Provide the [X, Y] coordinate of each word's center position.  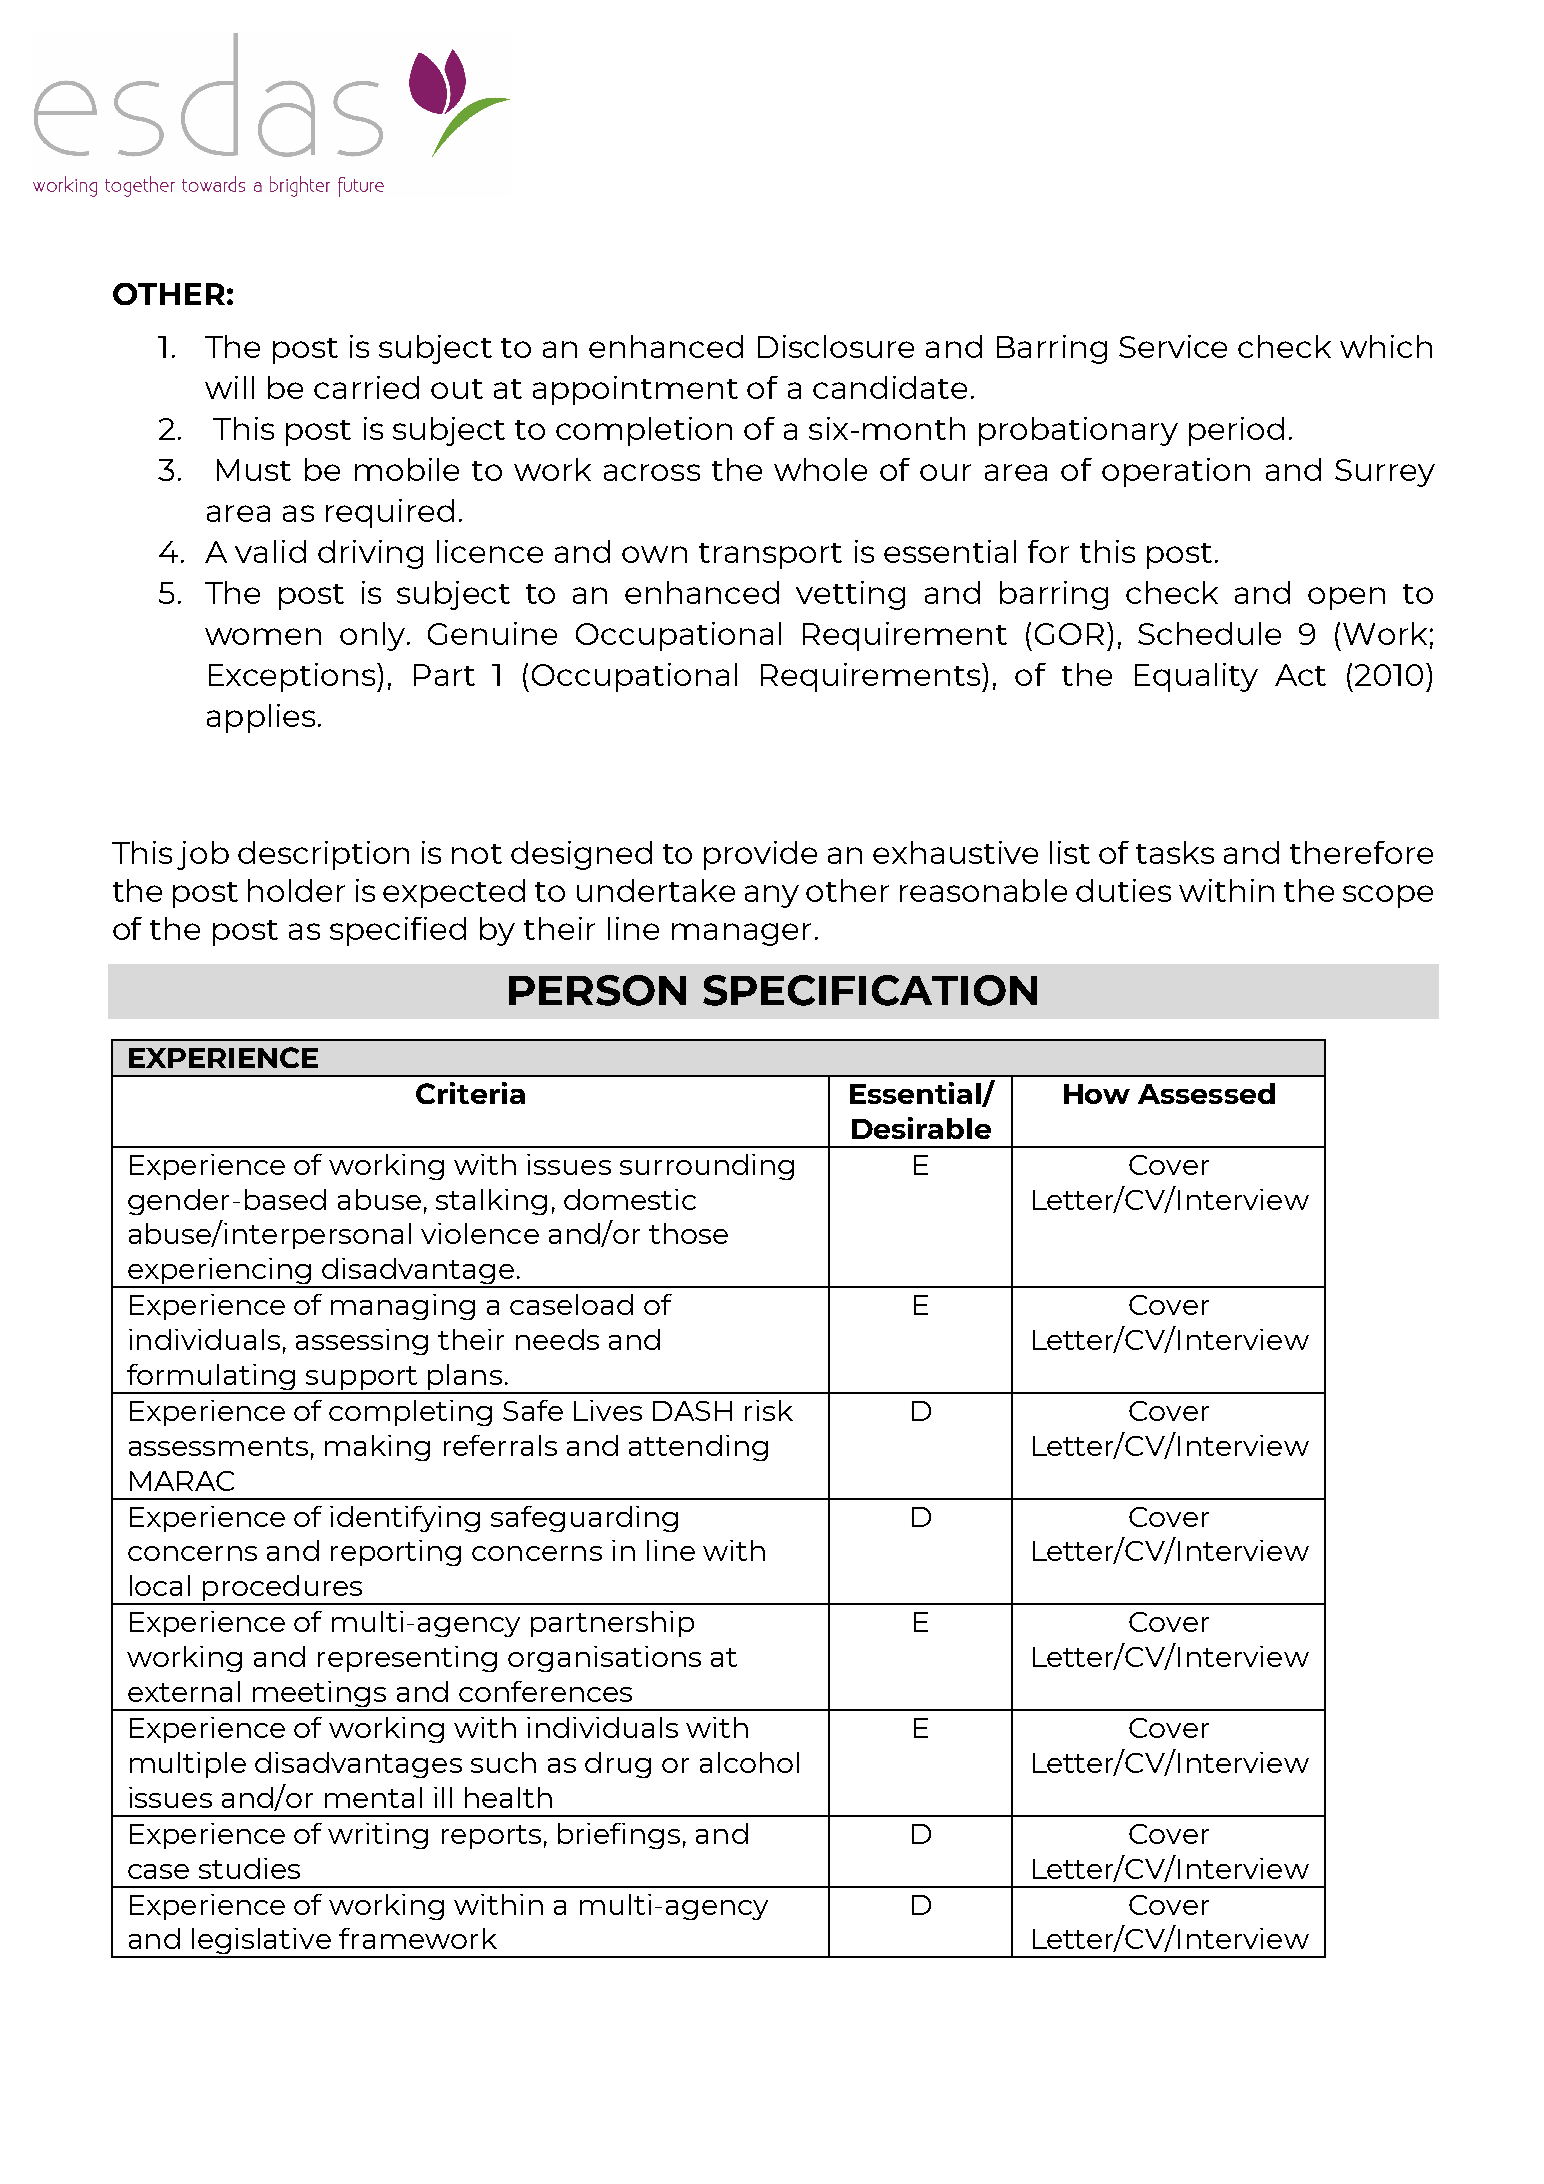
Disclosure [836, 346]
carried [366, 387]
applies [261, 718]
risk [769, 1410]
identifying [405, 1519]
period [1236, 431]
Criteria [470, 1093]
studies [249, 1868]
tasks [1175, 852]
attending [698, 1448]
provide [760, 855]
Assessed [1206, 1093]
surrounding [707, 1167]
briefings [619, 1836]
